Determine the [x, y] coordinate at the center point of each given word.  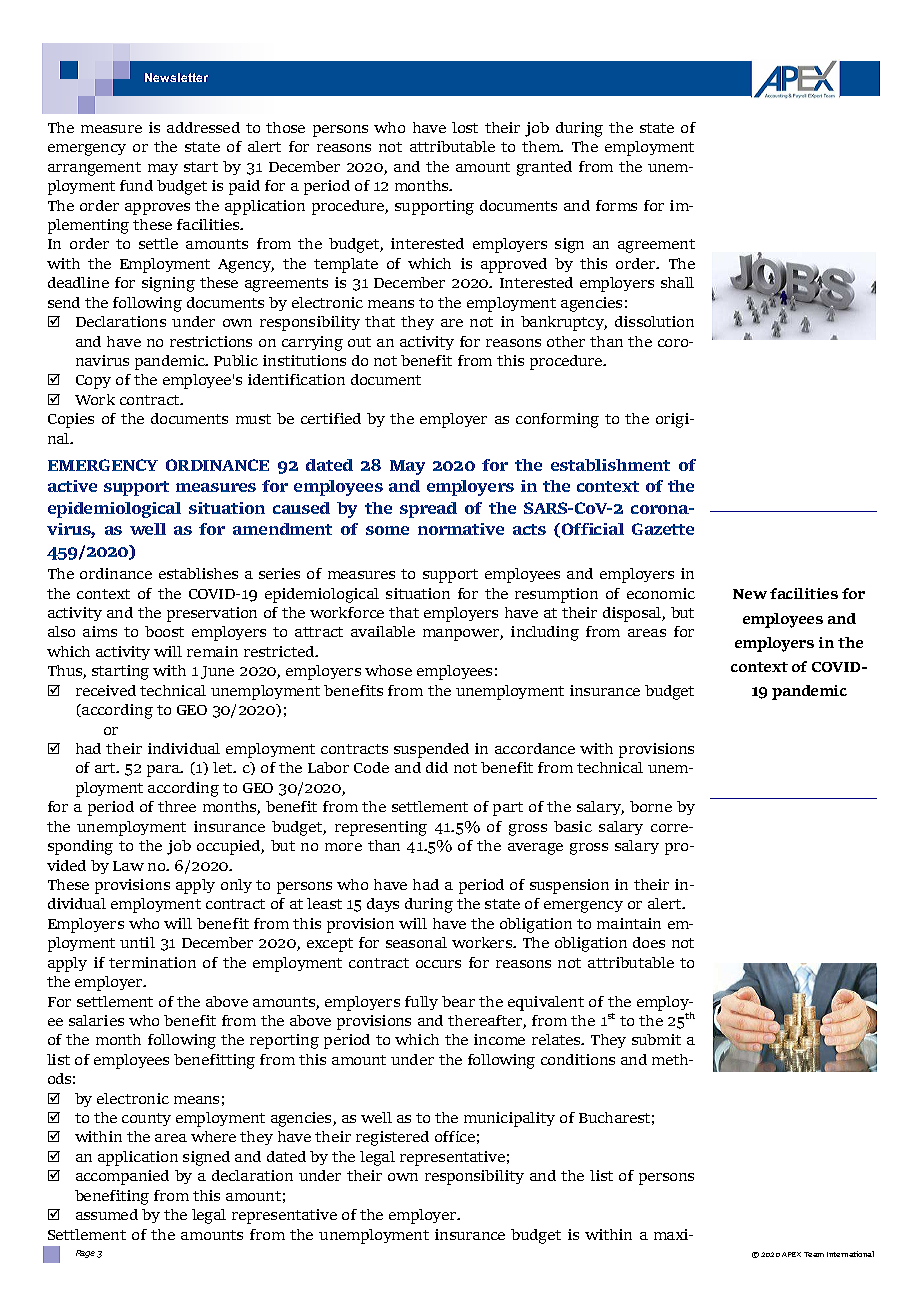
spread [428, 510]
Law [128, 866]
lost [465, 127]
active [72, 486]
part [508, 809]
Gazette [663, 529]
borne [651, 806]
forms [616, 205]
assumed [107, 1214]
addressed [203, 127]
